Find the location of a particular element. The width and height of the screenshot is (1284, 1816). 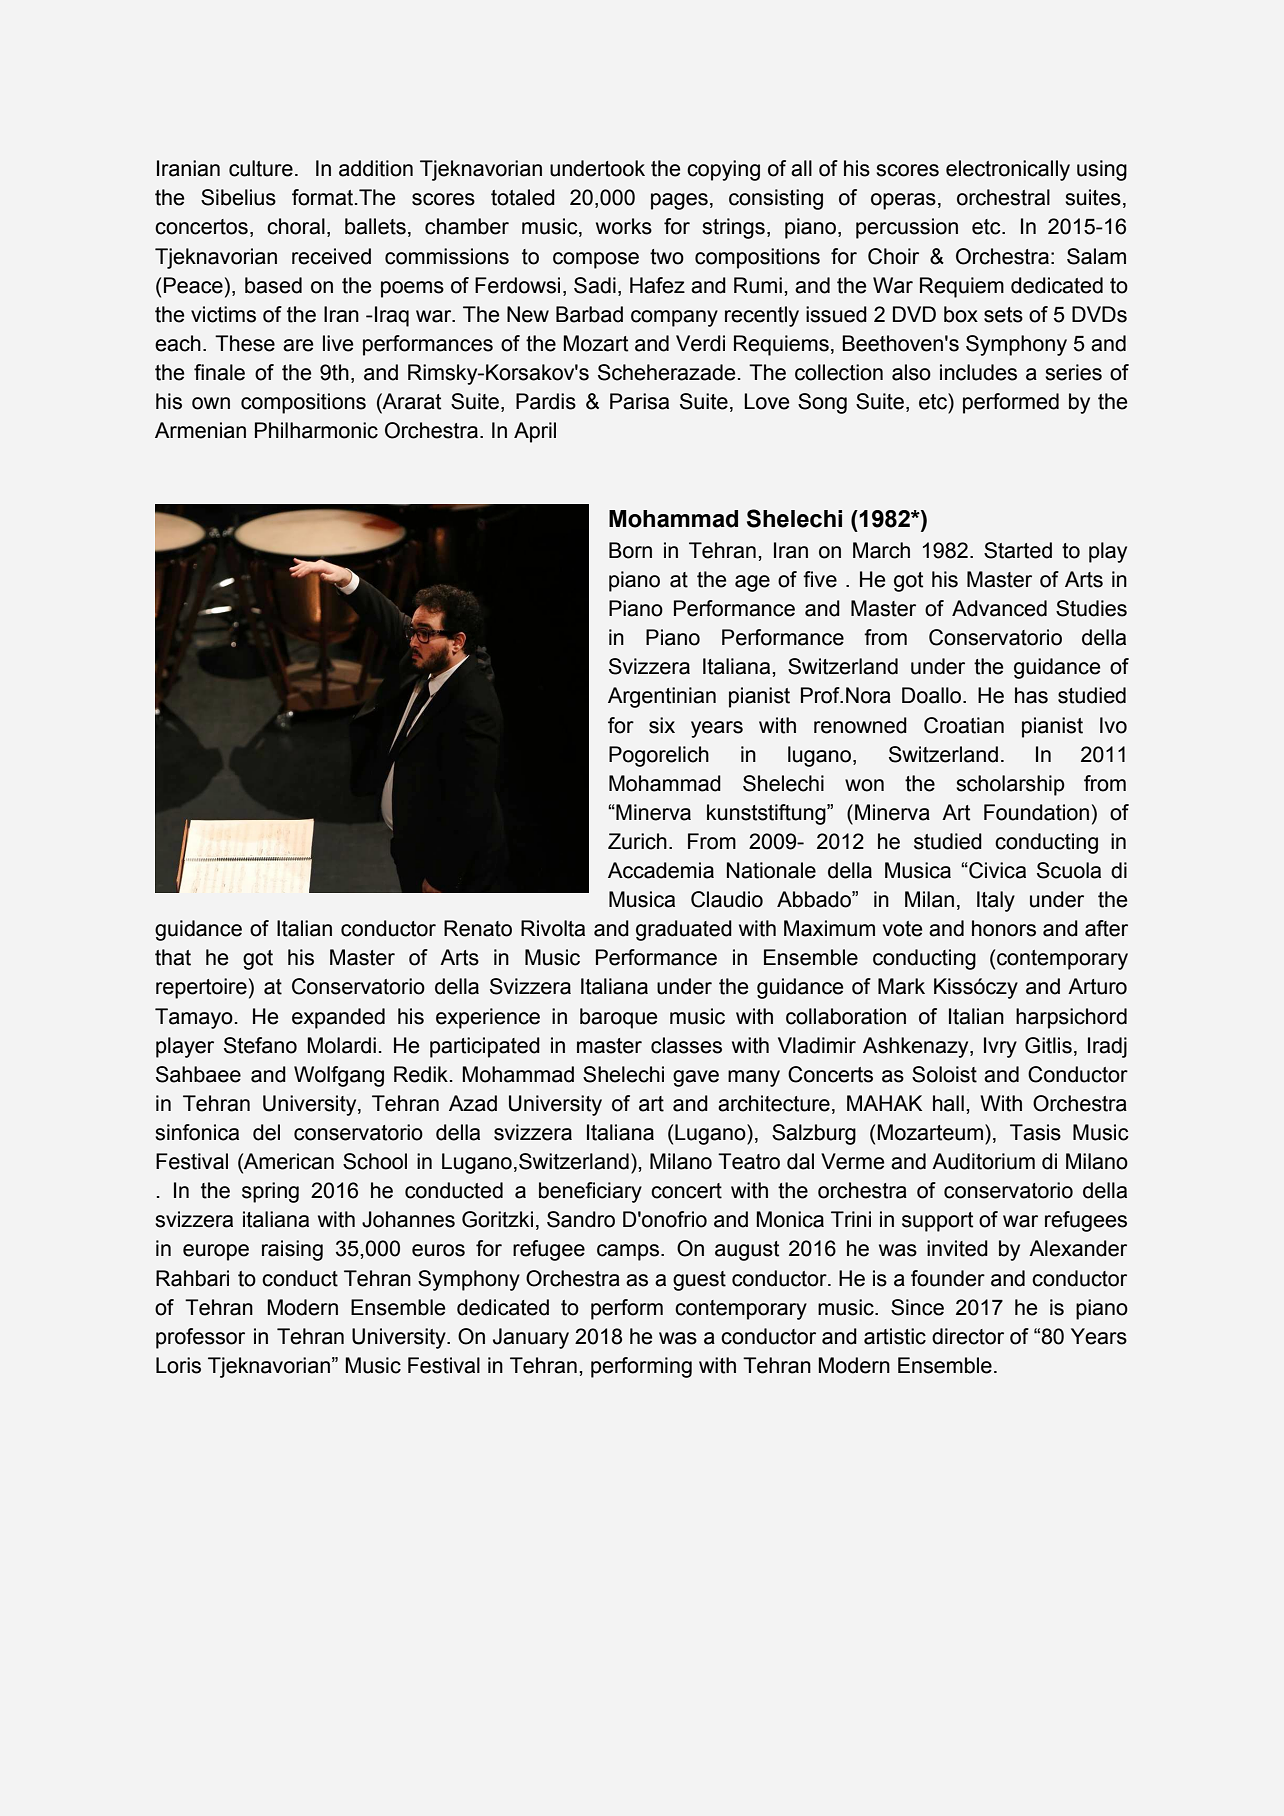

Accademia is located at coordinates (661, 870).
